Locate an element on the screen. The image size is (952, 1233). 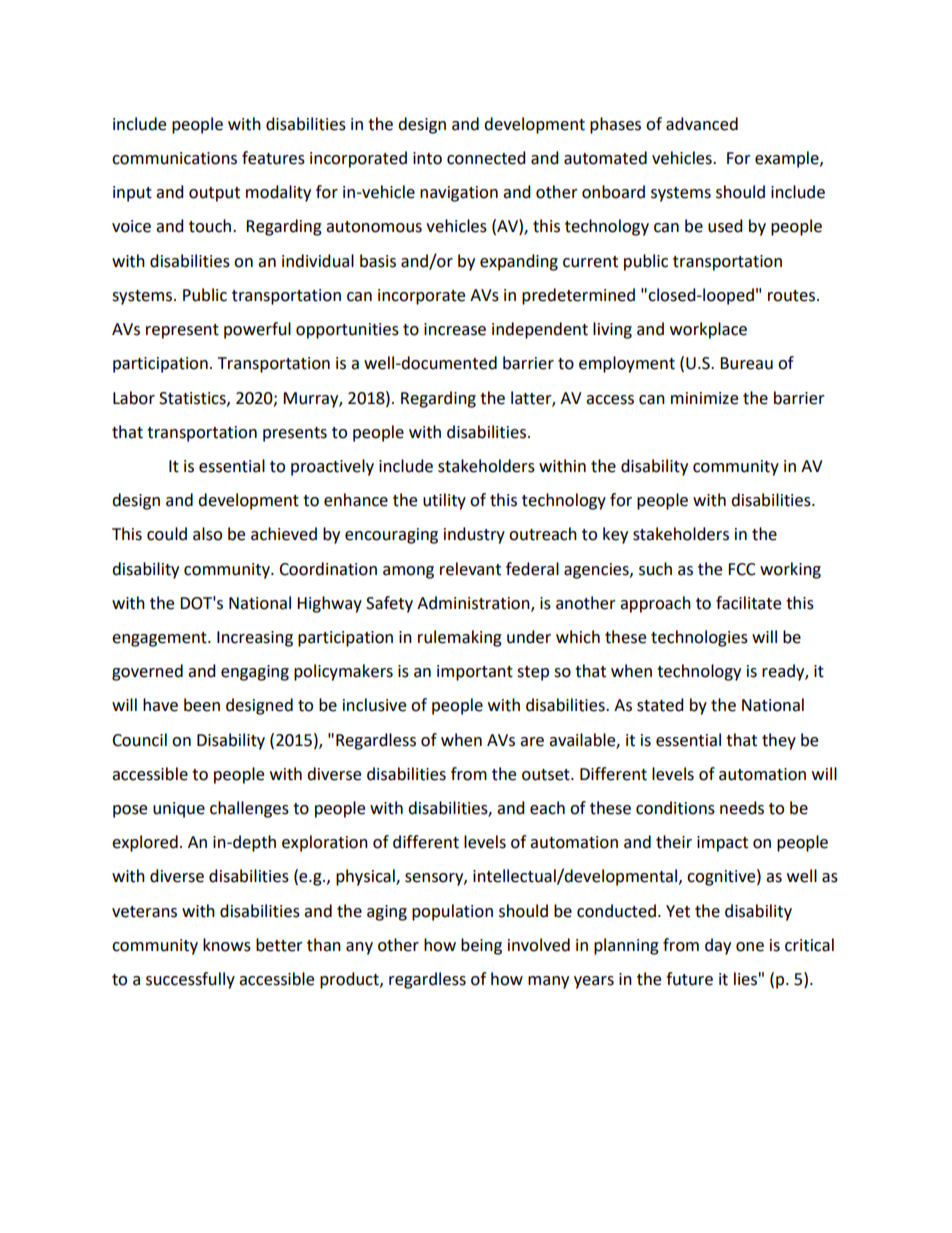
also is located at coordinates (207, 534).
